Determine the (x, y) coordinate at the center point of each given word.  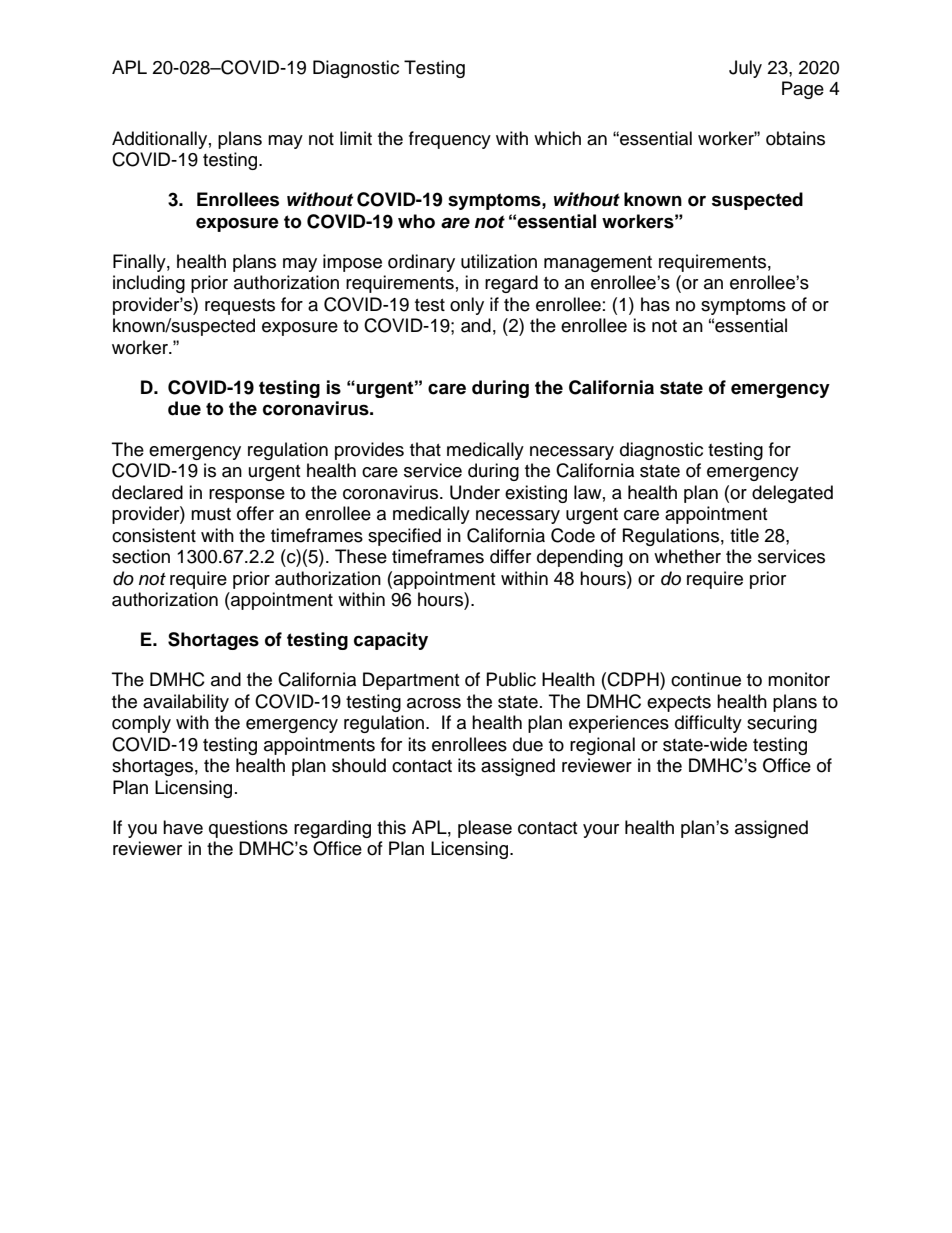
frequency (450, 140)
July (745, 69)
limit (356, 138)
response (247, 496)
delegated (792, 494)
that (425, 449)
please (485, 829)
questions (248, 829)
